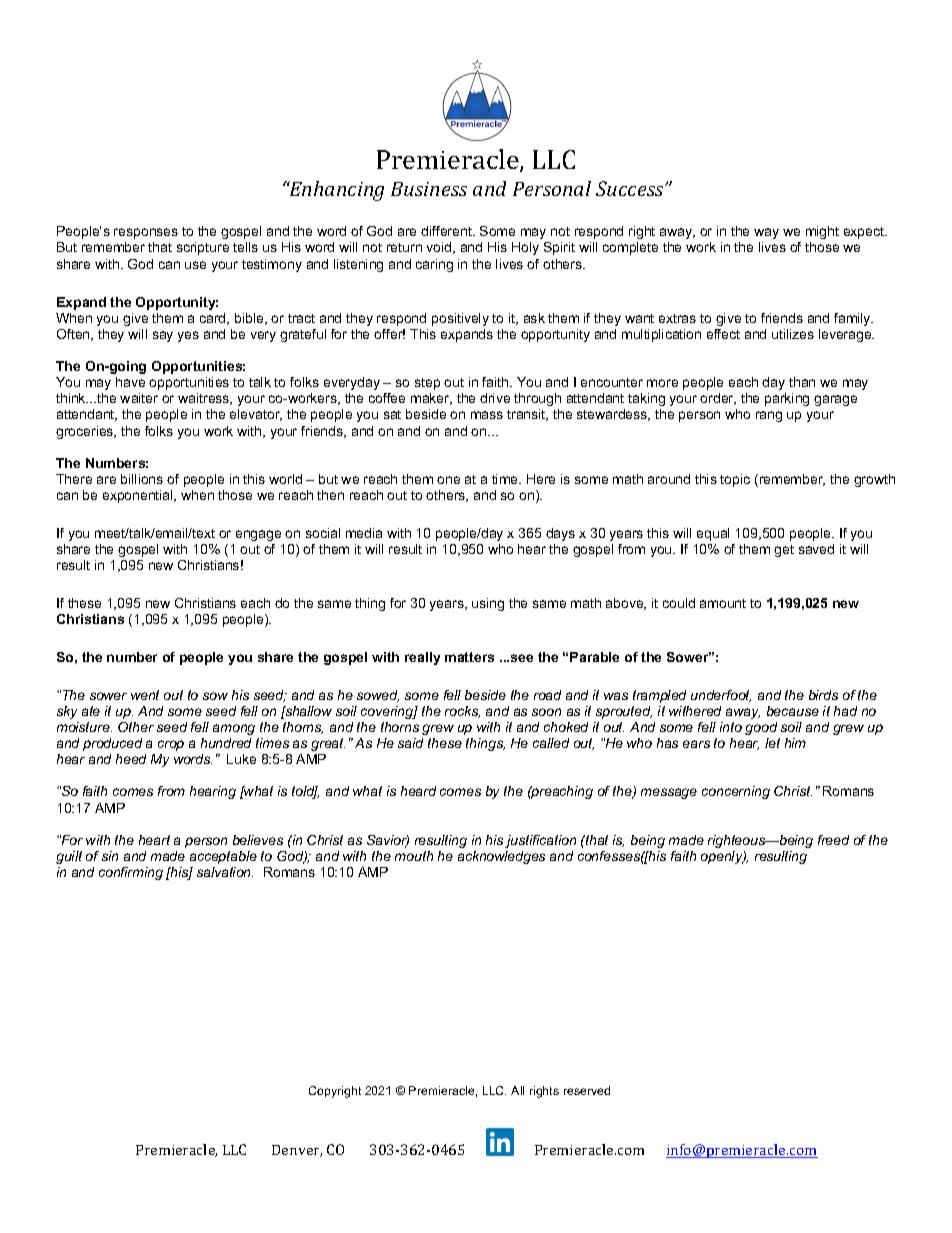 This document has width=952, height=1233. Describe the element at coordinates (131, 759) in the document. I see `heed` at that location.
